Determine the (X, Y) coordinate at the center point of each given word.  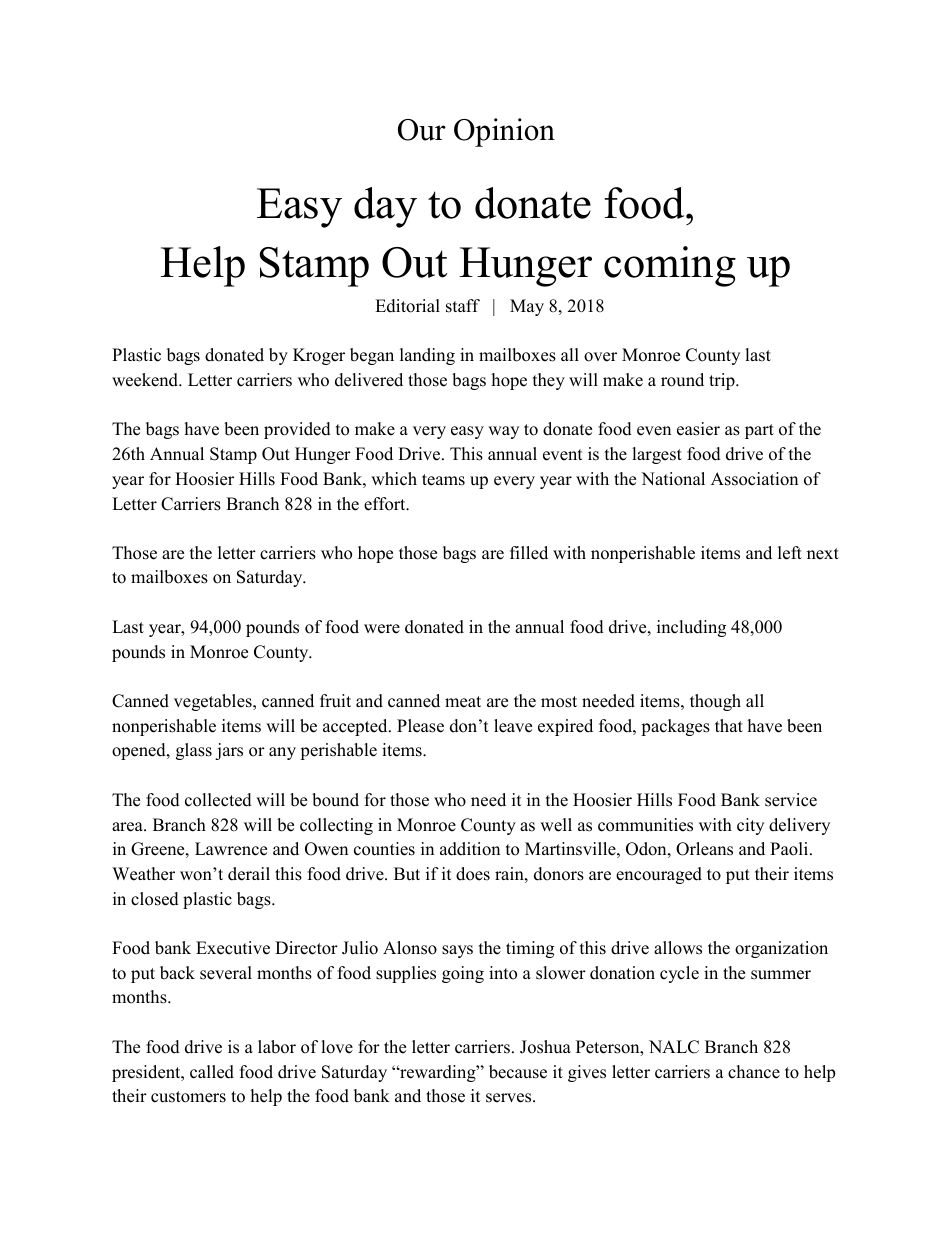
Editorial (407, 306)
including (691, 628)
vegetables (214, 702)
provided (297, 430)
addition (470, 849)
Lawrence (231, 849)
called (212, 1072)
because (518, 1072)
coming (670, 266)
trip (723, 381)
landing (427, 356)
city (750, 826)
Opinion (504, 132)
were (382, 629)
